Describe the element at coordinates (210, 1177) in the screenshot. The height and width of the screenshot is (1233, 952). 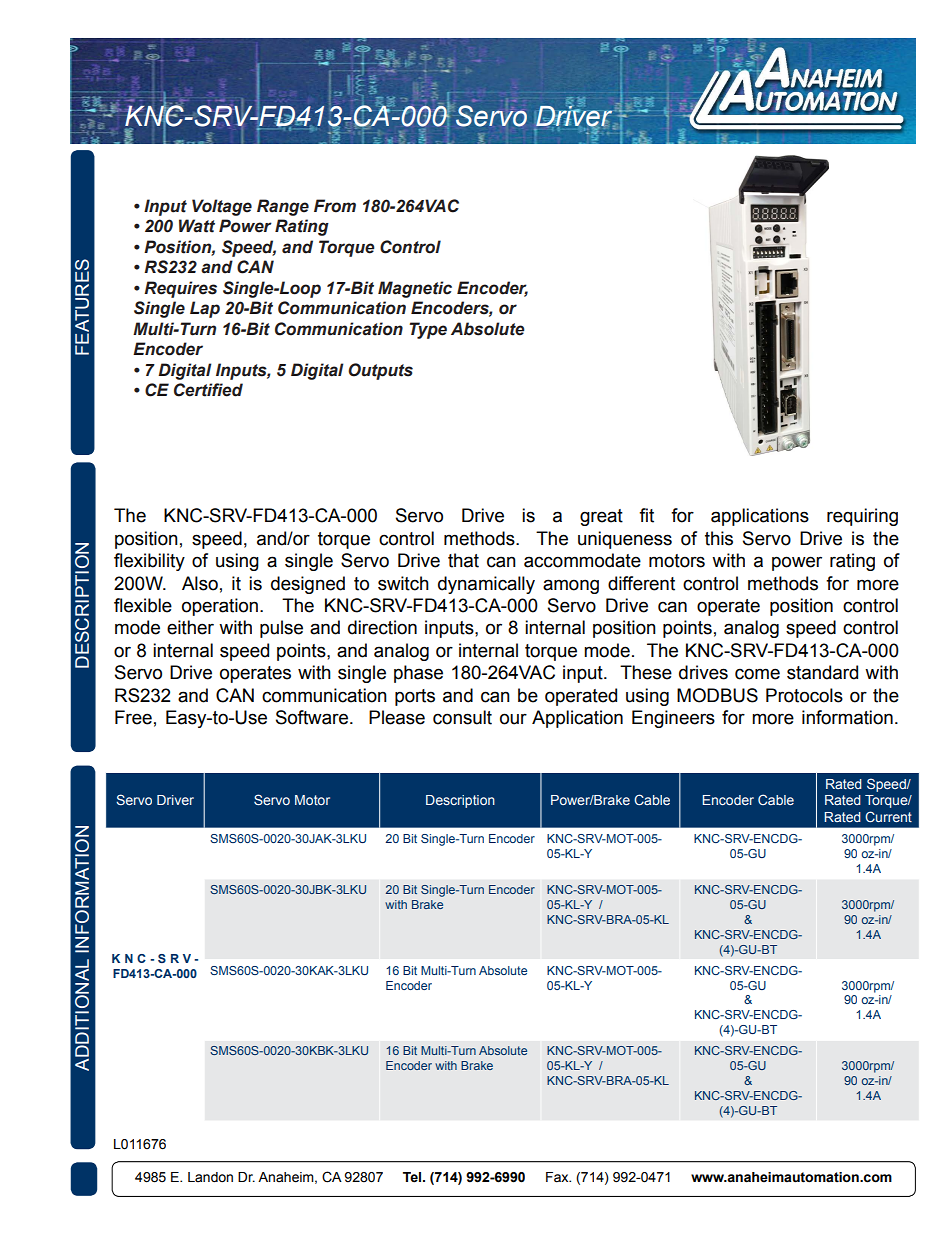
I see `Landon` at that location.
